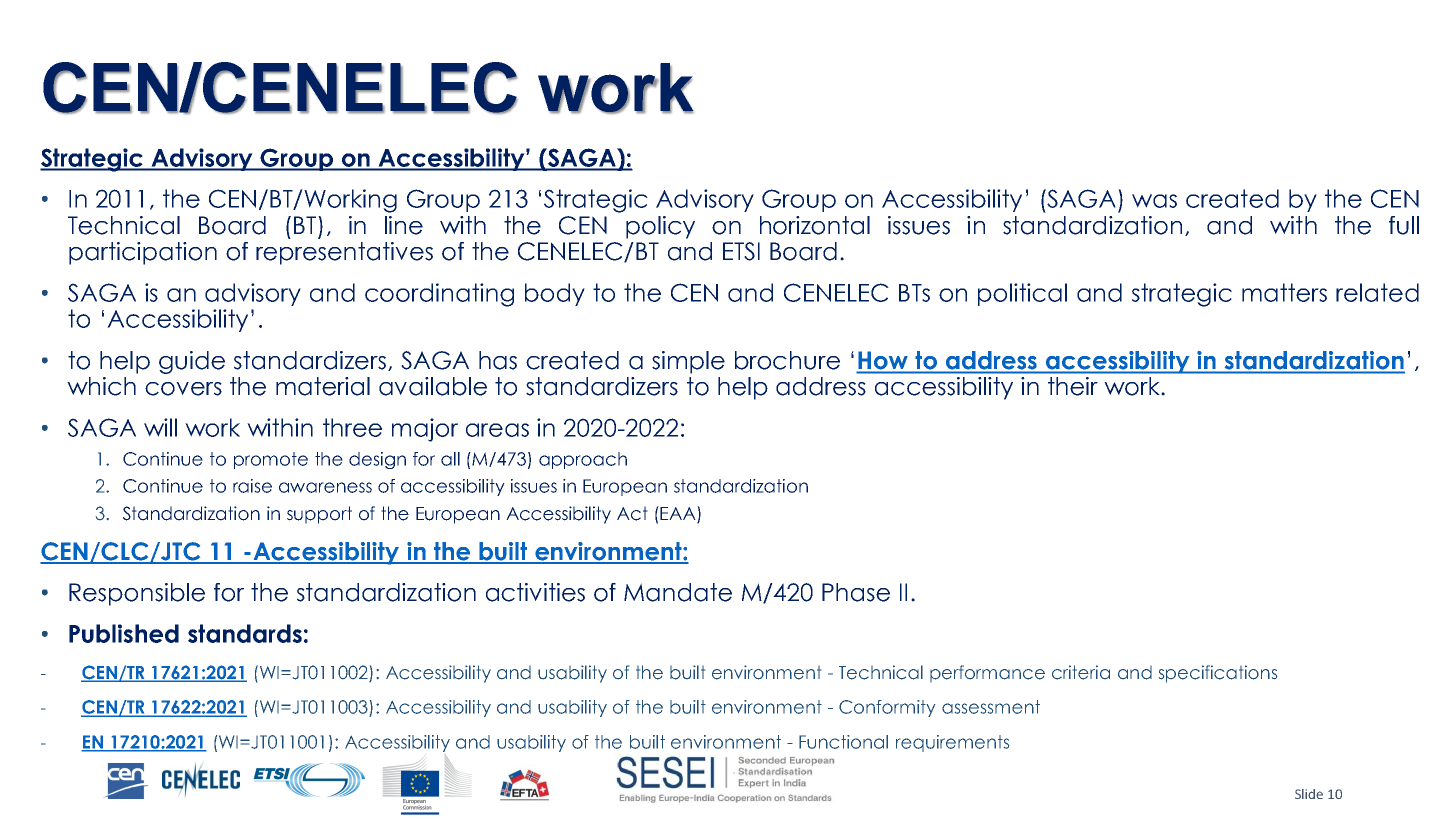  I want to click on raise, so click(252, 486).
